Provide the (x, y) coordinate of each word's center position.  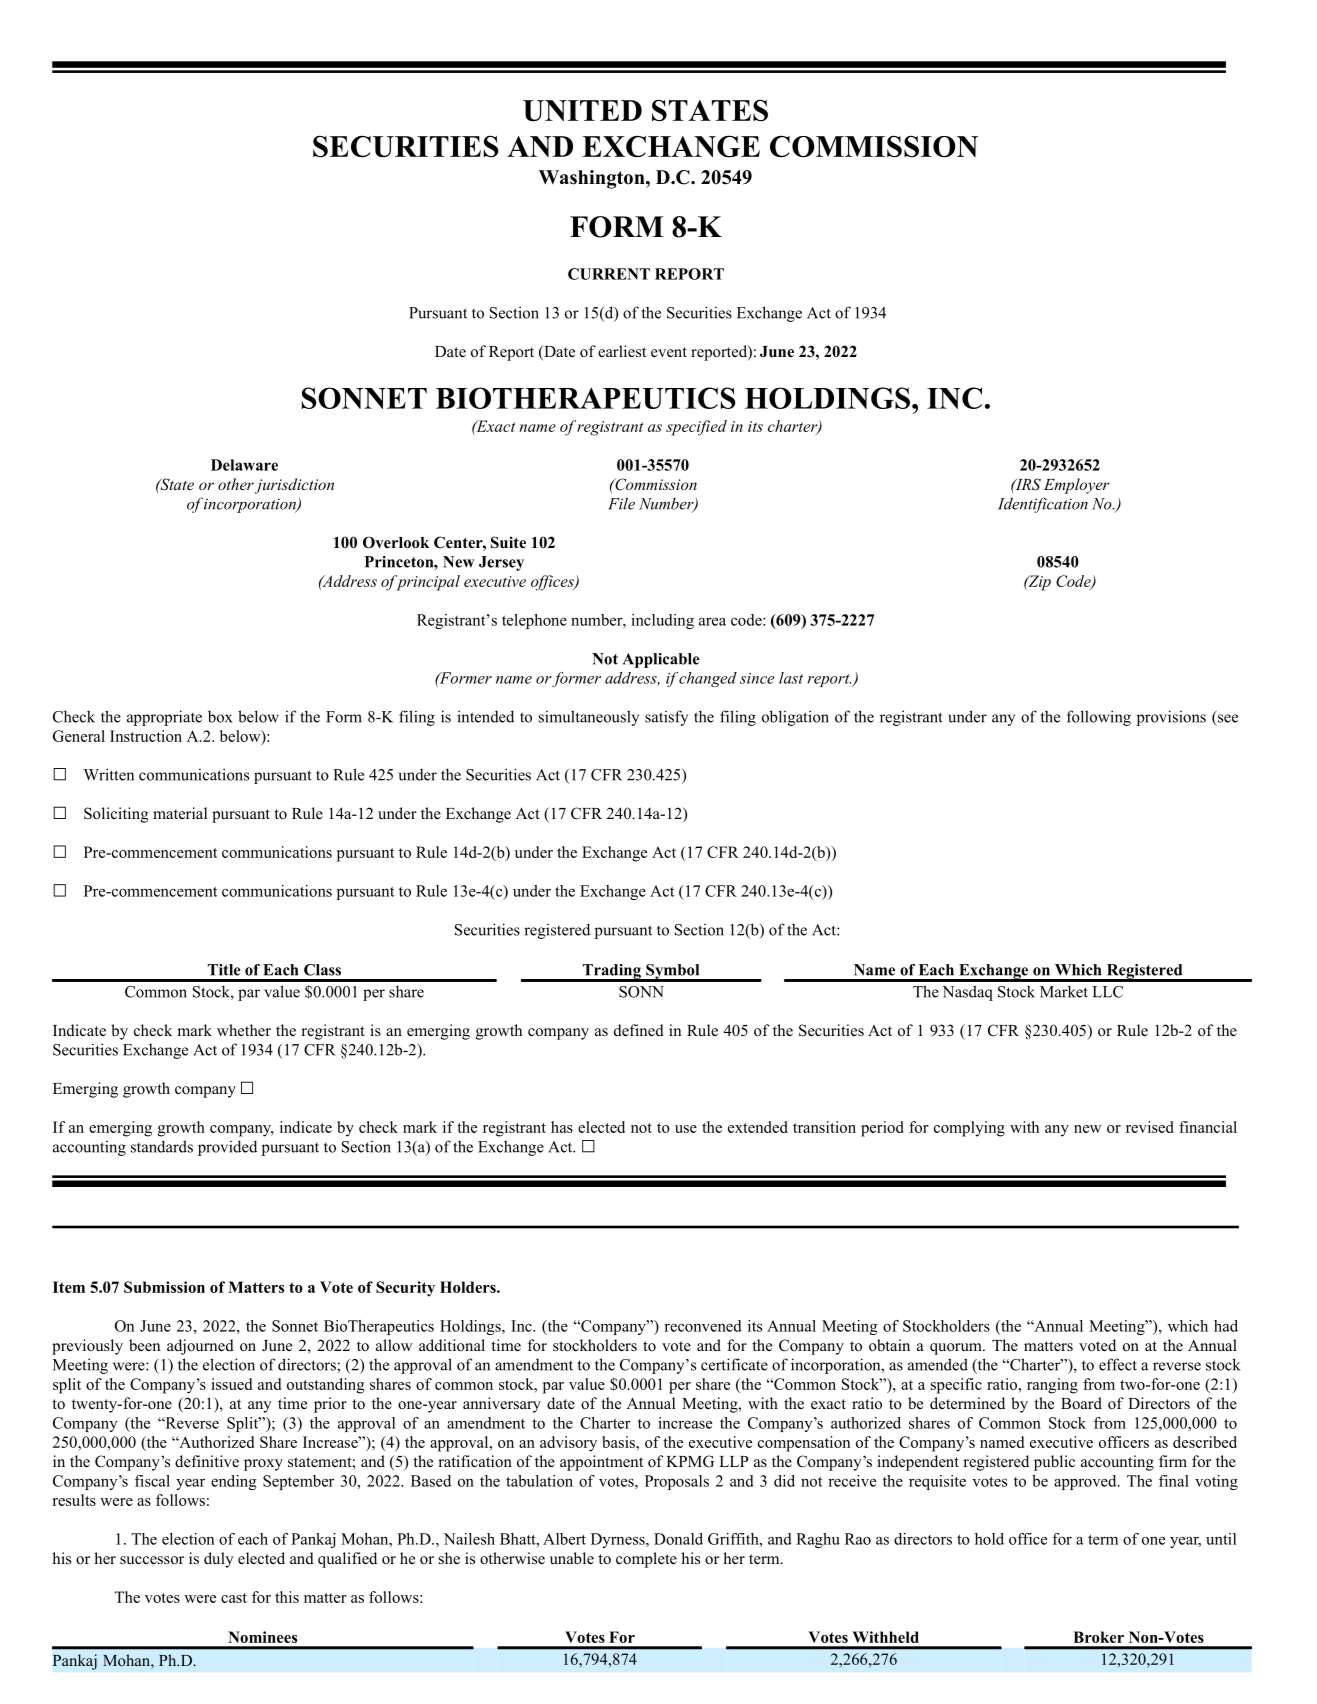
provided (227, 1148)
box (220, 716)
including (662, 621)
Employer (1077, 486)
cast (234, 1598)
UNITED (582, 111)
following (1099, 718)
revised (1150, 1127)
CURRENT (609, 274)
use (686, 1129)
